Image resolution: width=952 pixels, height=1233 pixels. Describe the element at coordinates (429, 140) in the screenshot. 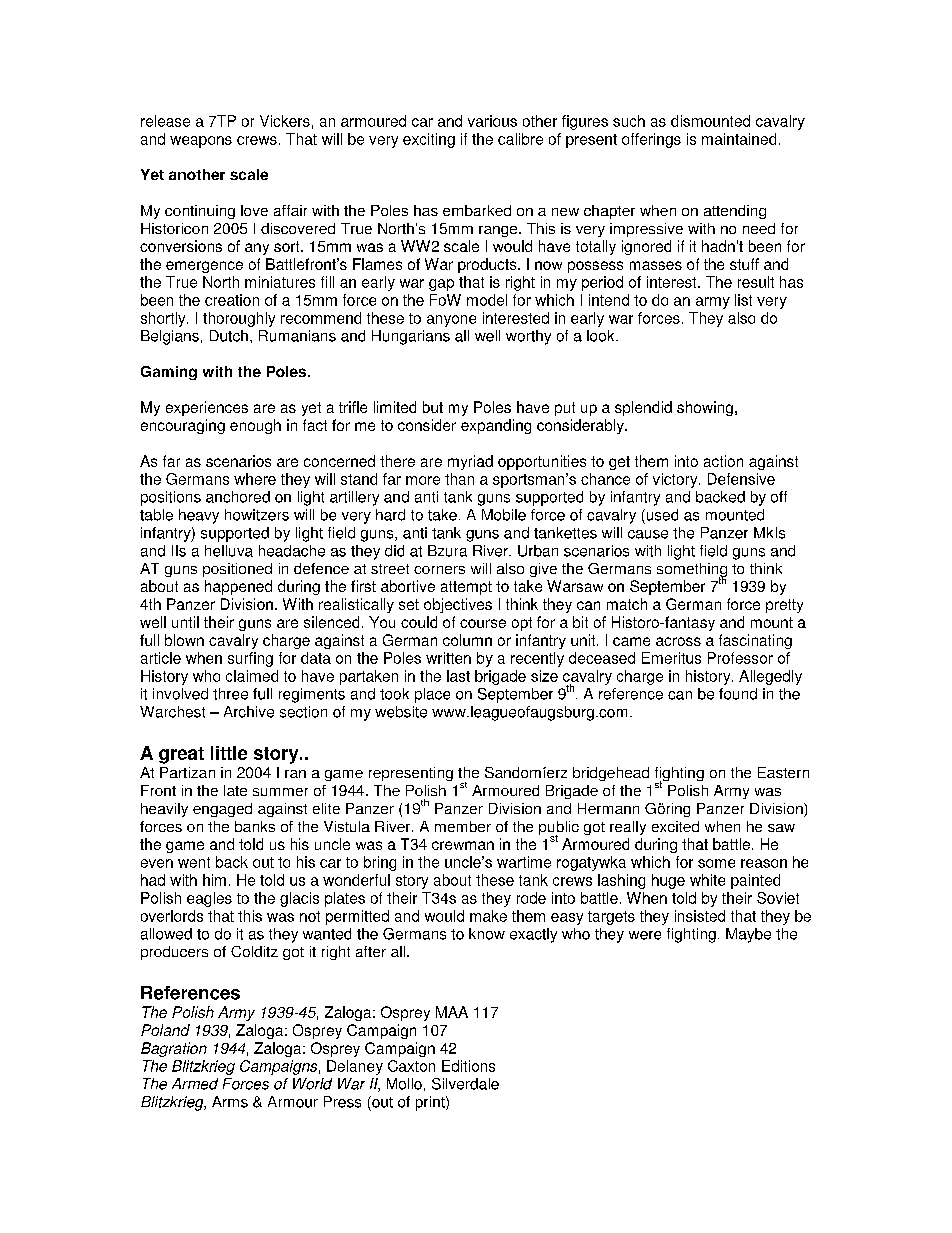

I see `exciting` at that location.
